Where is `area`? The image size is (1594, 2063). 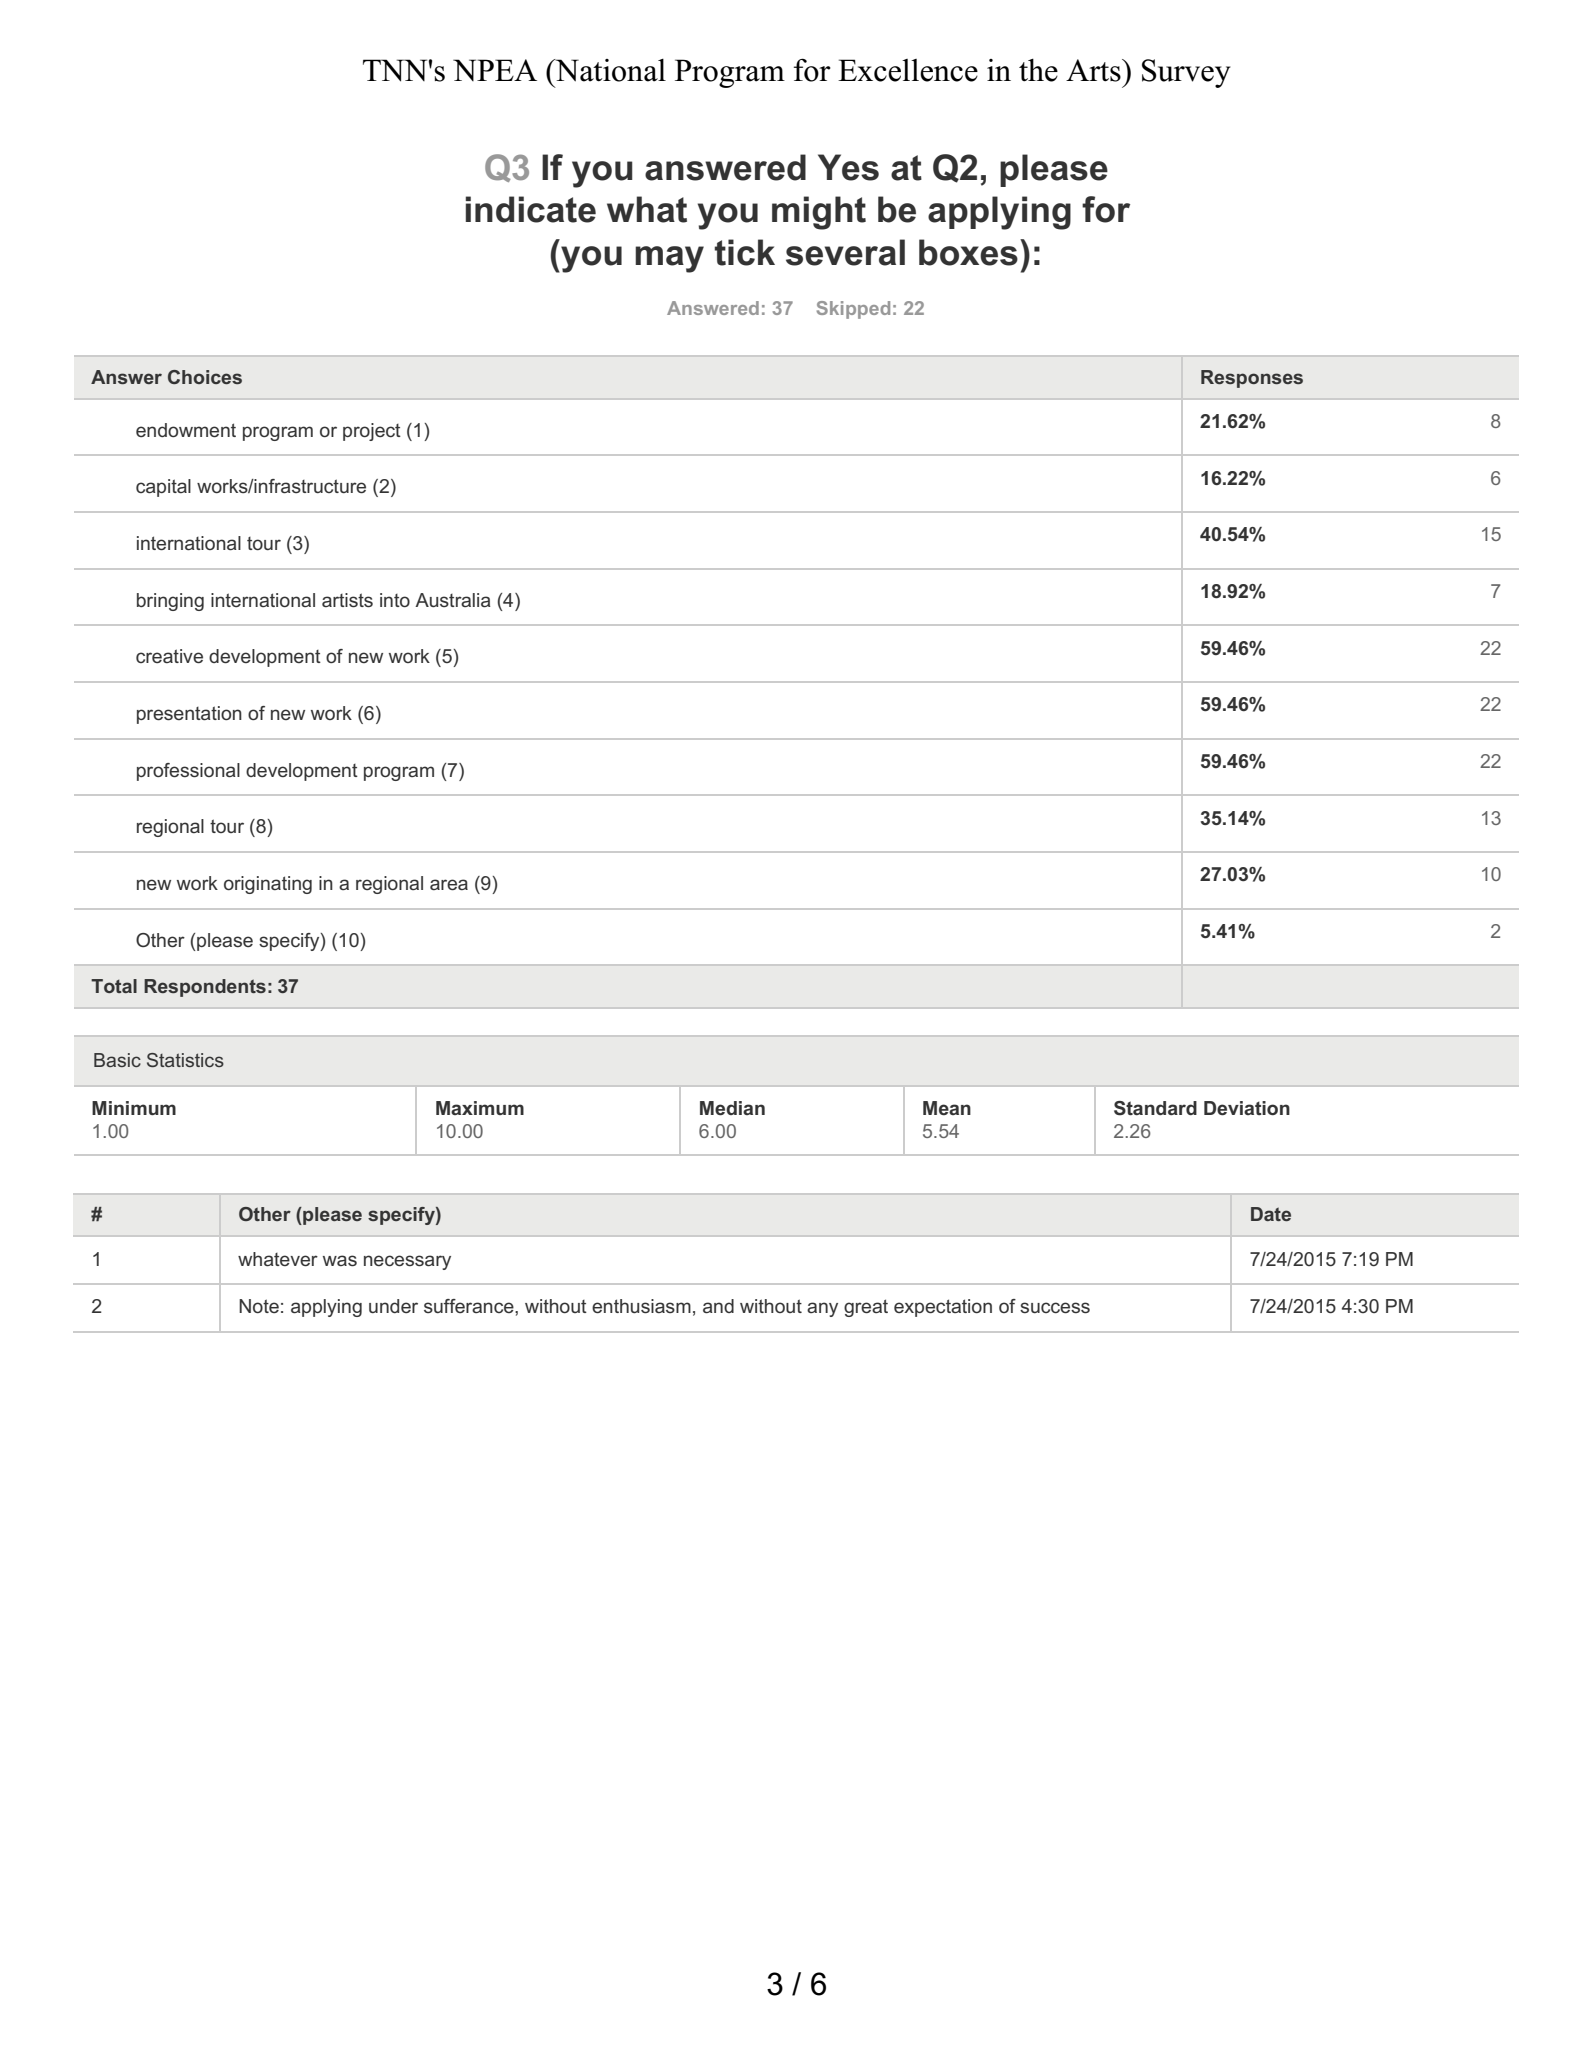
area is located at coordinates (449, 884).
